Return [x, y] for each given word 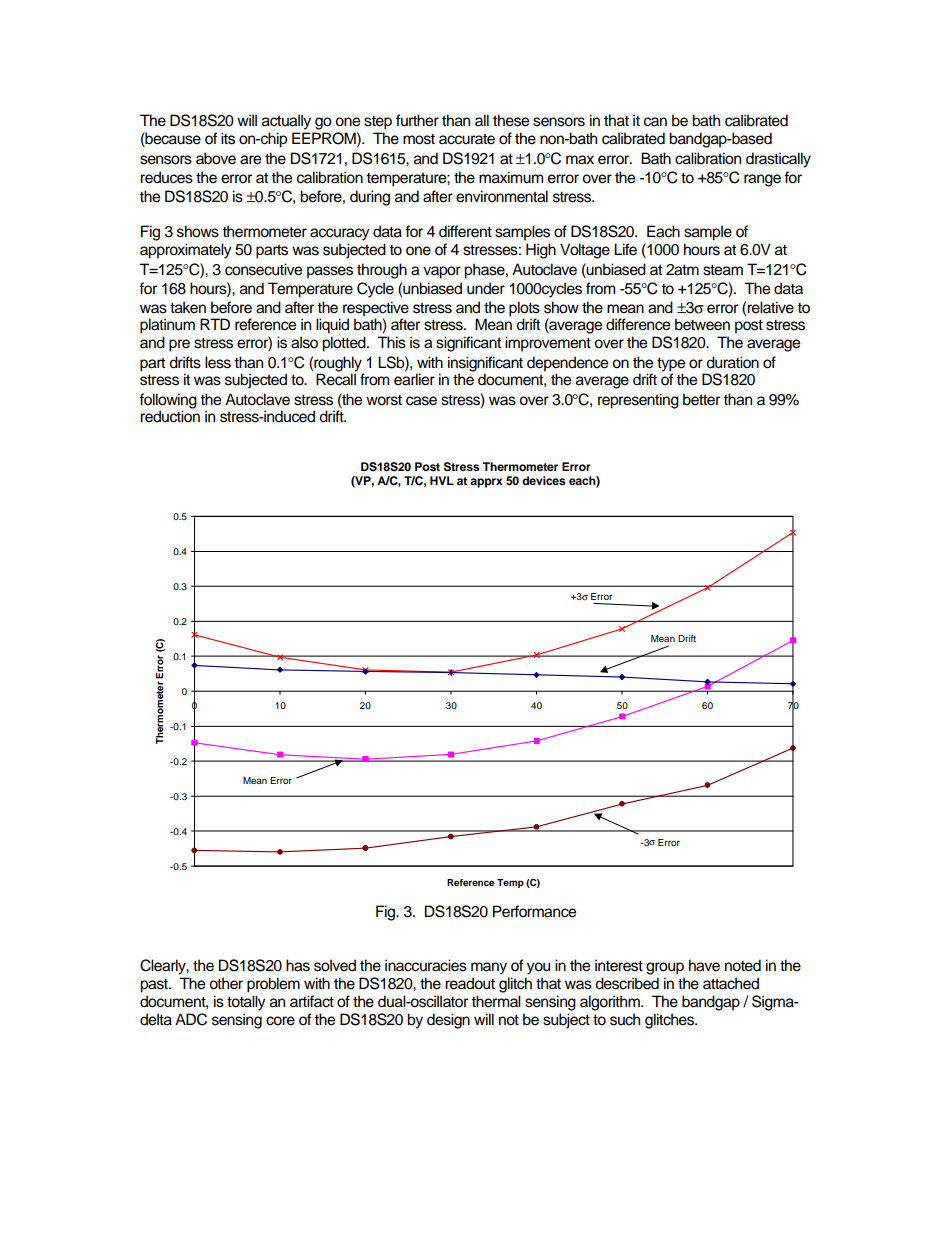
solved [335, 965]
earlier [414, 378]
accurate [467, 139]
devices [544, 480]
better [701, 399]
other [226, 983]
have [704, 965]
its [228, 138]
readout [470, 983]
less [218, 362]
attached [731, 983]
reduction [170, 415]
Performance [534, 911]
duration [732, 362]
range [762, 180]
